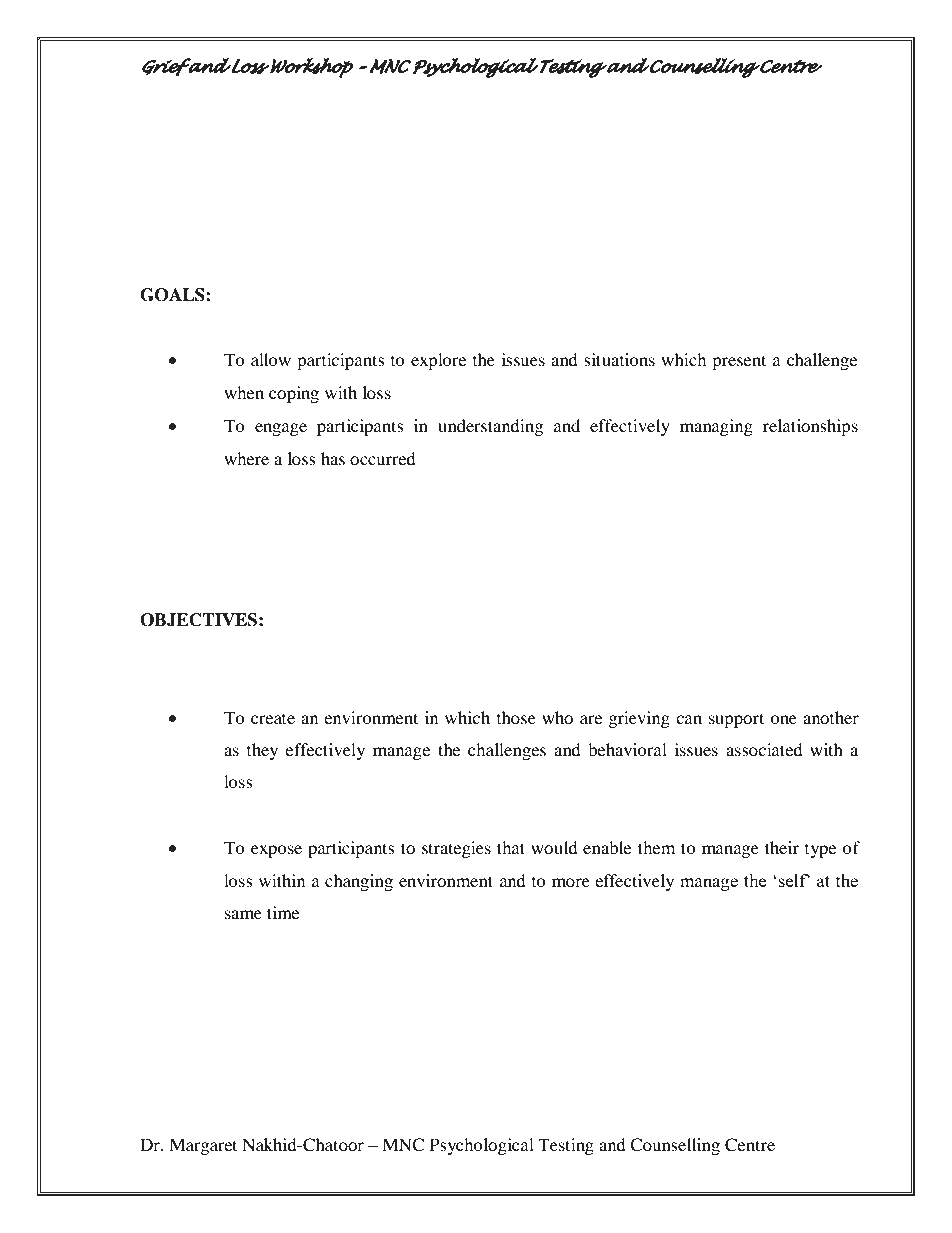  Describe the element at coordinates (438, 361) in the screenshot. I see `explore` at that location.
